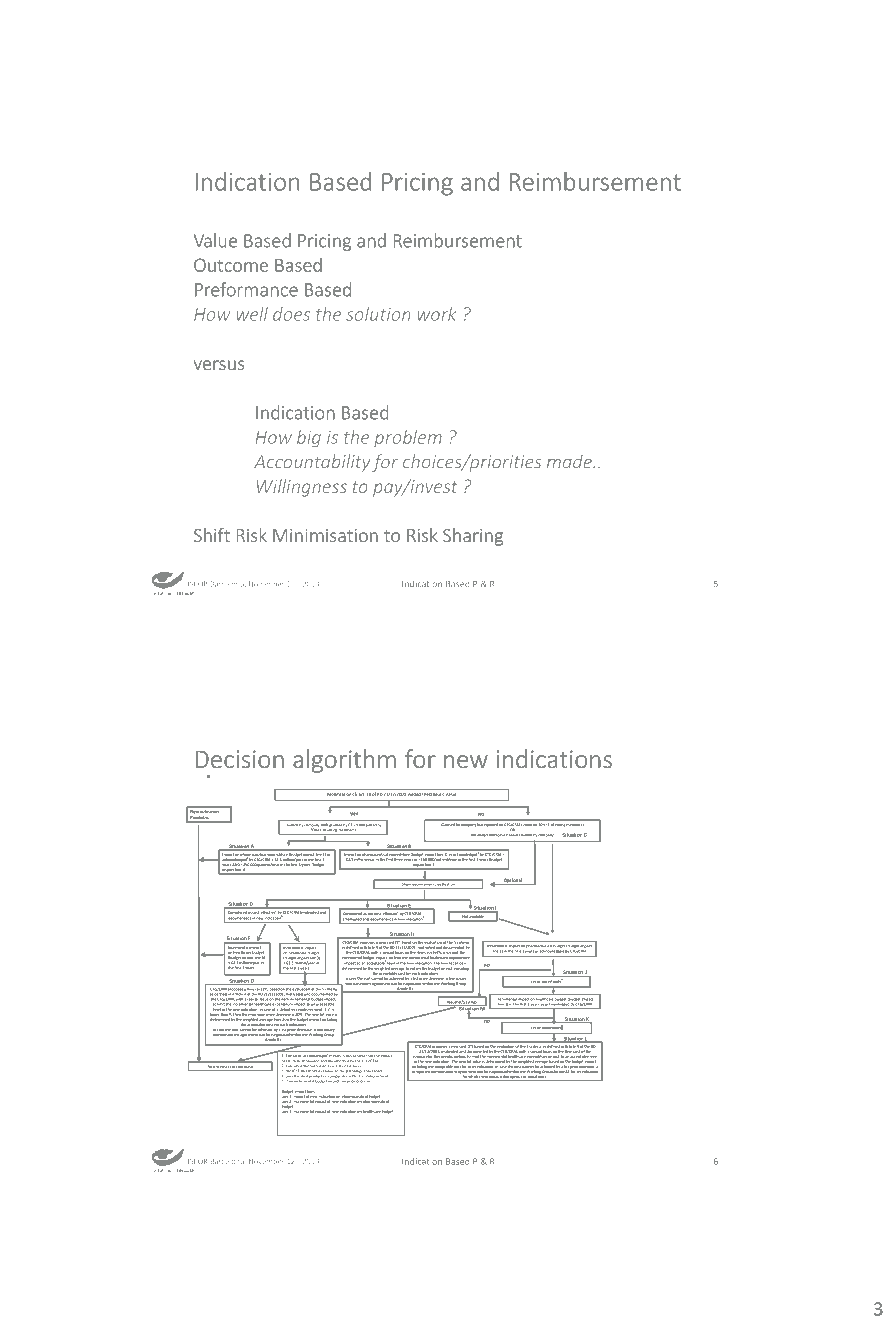 This screenshot has height=1327, width=896. Describe the element at coordinates (491, 825) in the screenshot. I see `rejected` at that location.
